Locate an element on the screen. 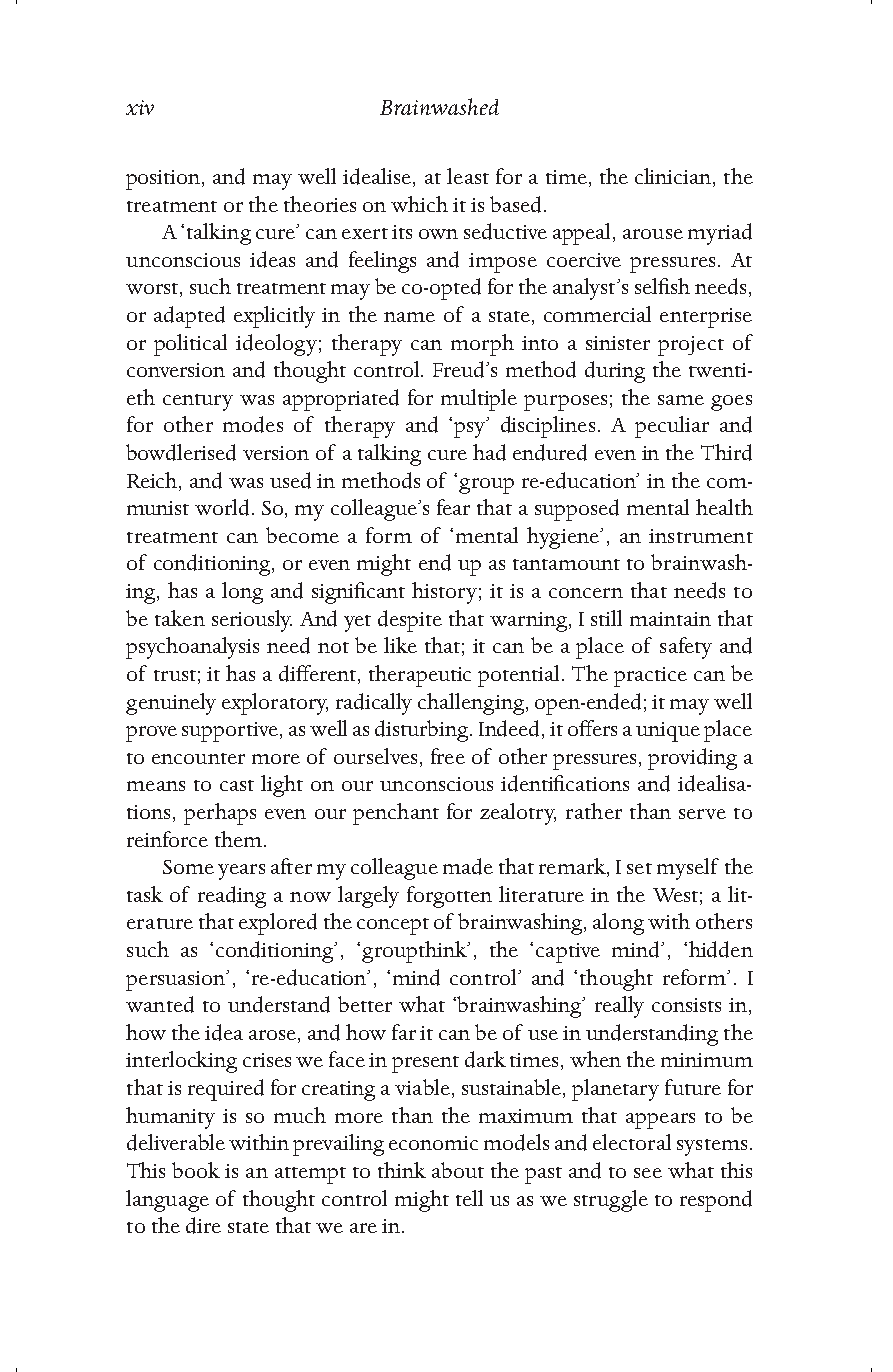 Image resolution: width=893 pixels, height=1372 pixels. book is located at coordinates (196, 1170).
